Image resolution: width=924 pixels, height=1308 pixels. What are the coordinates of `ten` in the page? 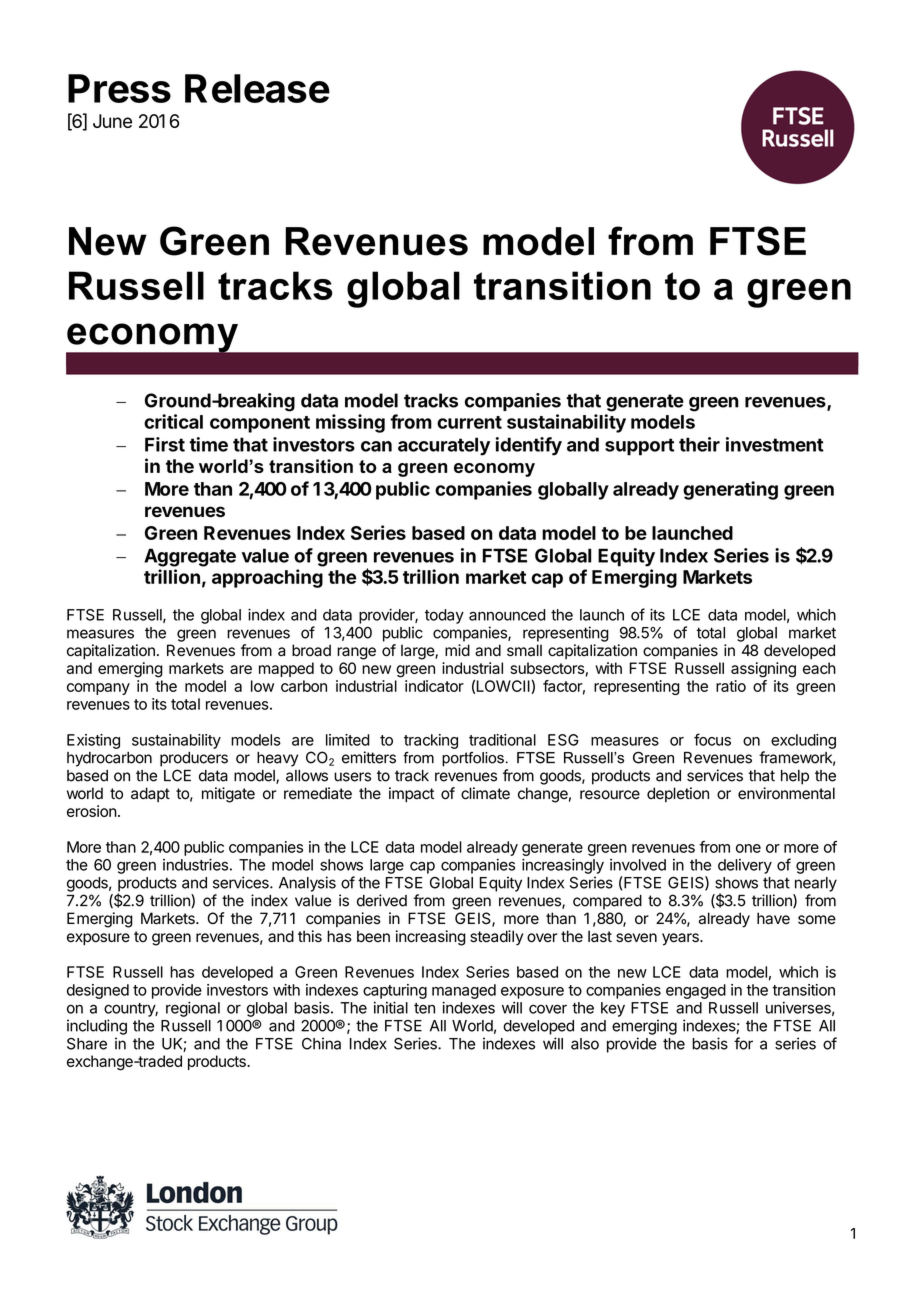 It's located at (424, 1008).
